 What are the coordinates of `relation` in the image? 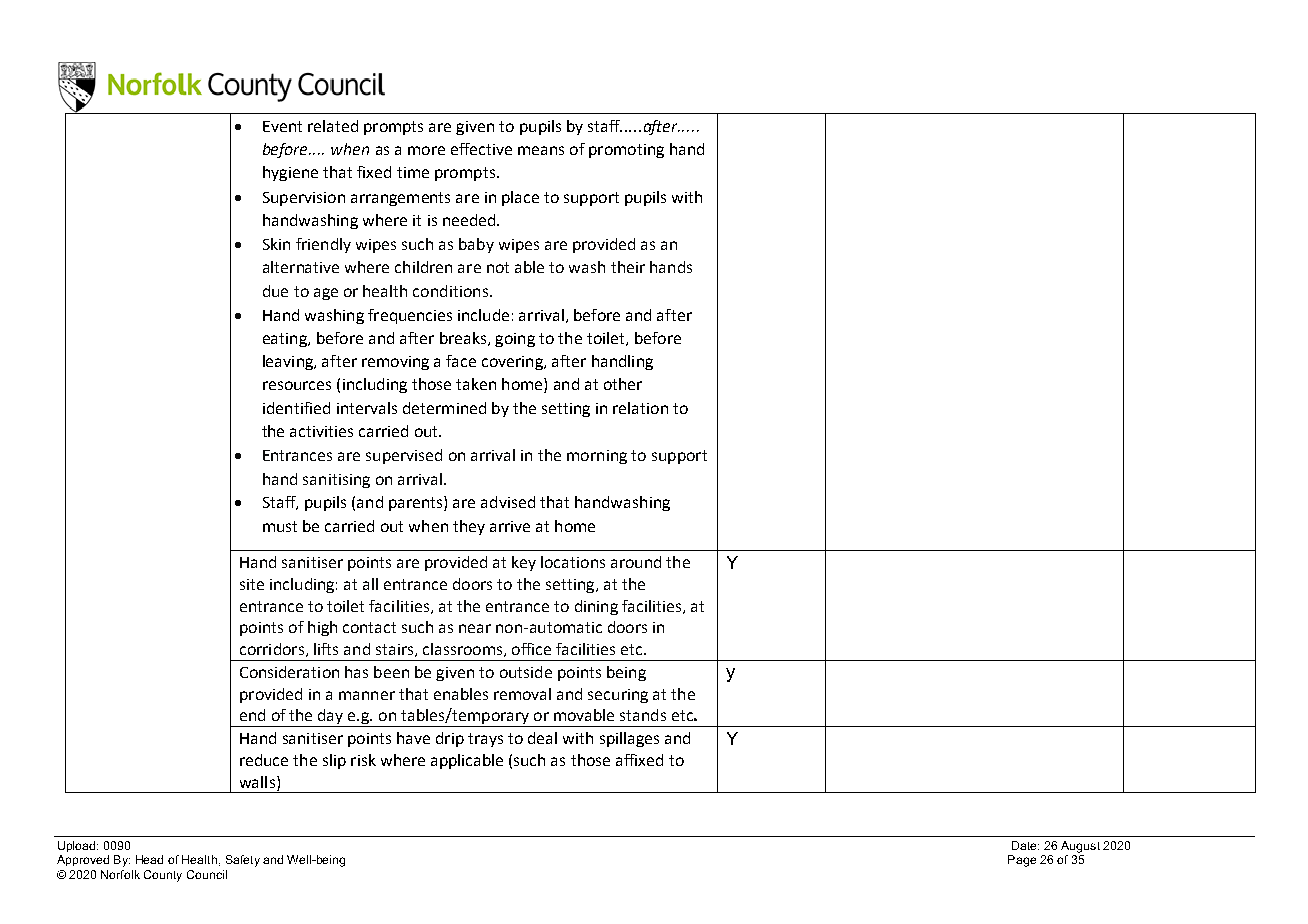 It's located at (640, 408).
